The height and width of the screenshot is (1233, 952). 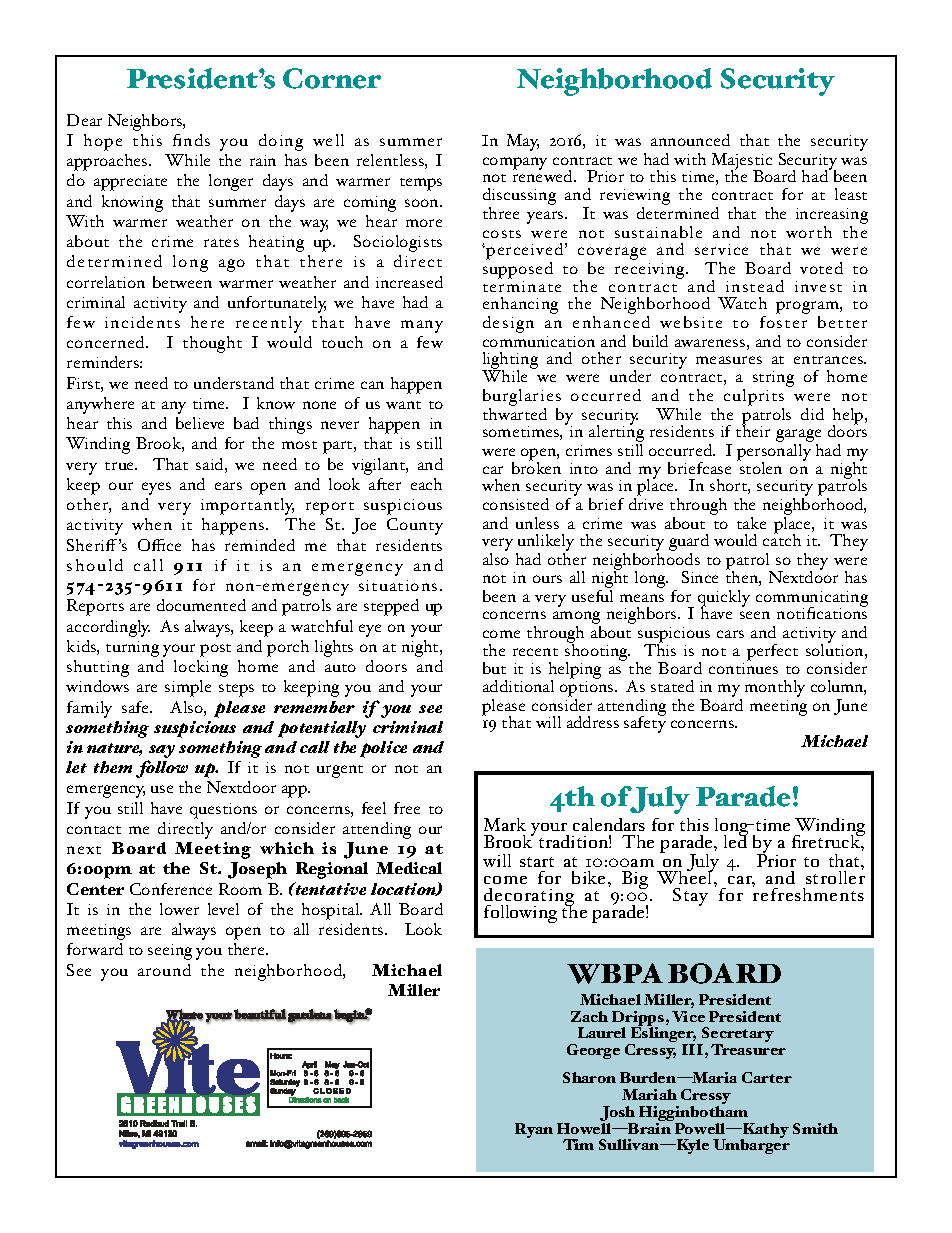 I want to click on documented, so click(x=201, y=605).
